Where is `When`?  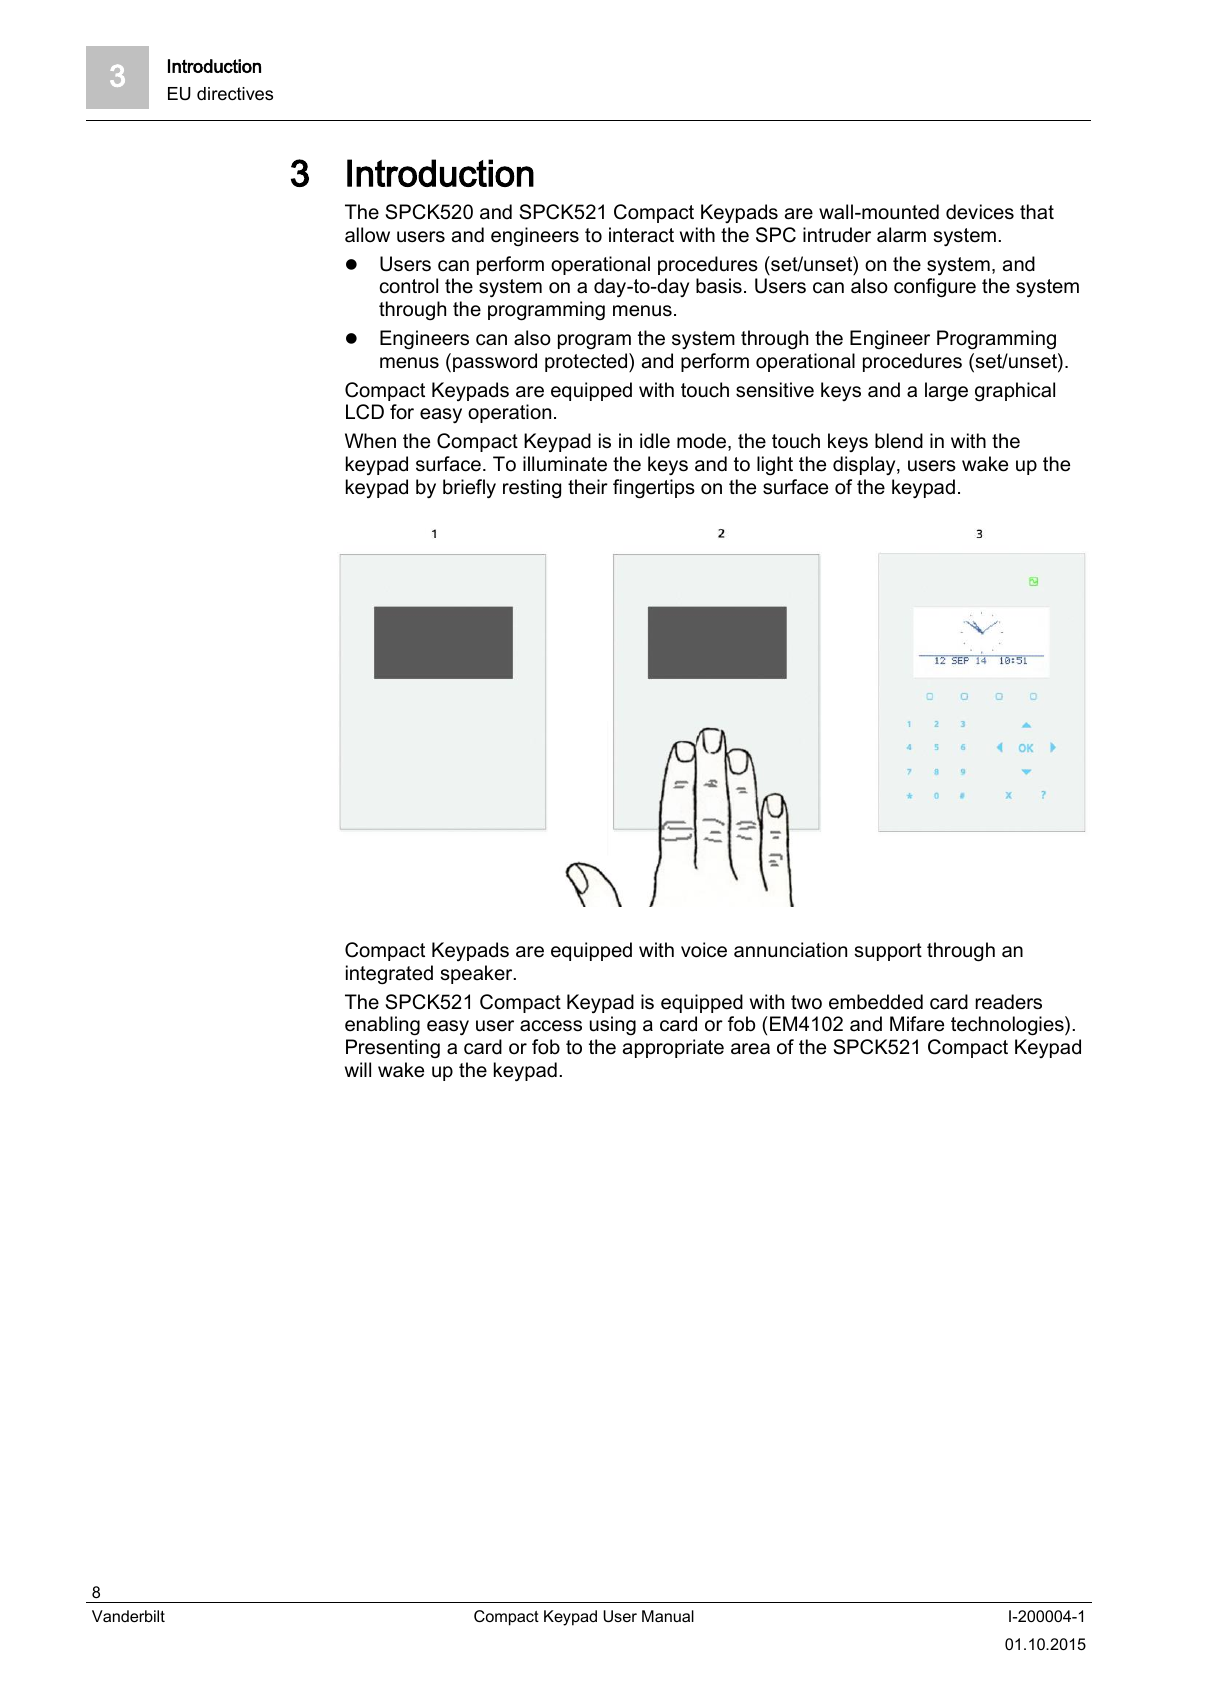 When is located at coordinates (370, 441).
